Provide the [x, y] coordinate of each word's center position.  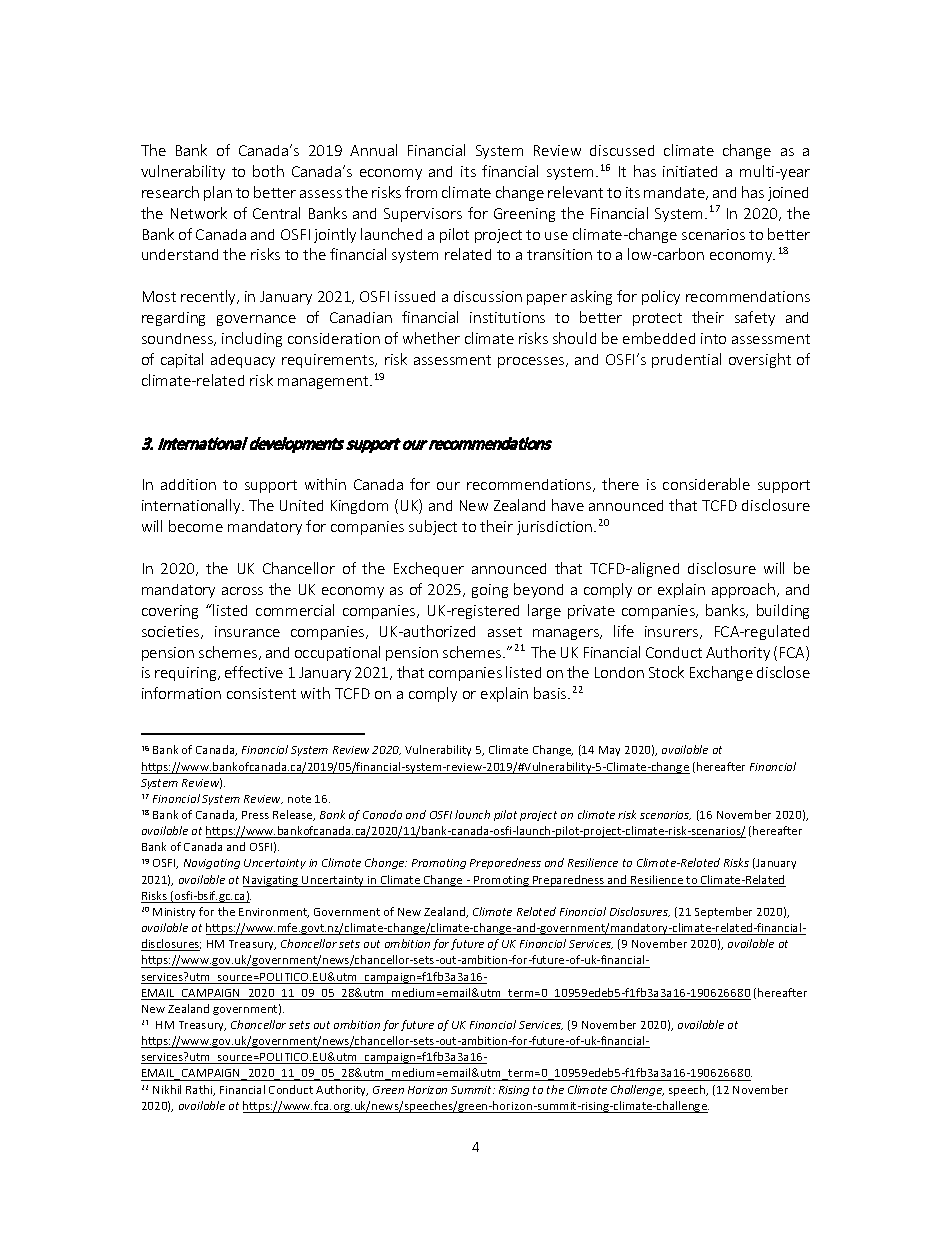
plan [218, 193]
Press [255, 815]
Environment [274, 913]
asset [505, 632]
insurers [673, 632]
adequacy [243, 361]
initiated [690, 171]
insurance [247, 631]
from [421, 192]
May [609, 751]
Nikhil [167, 1089]
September [723, 912]
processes [532, 362]
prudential [686, 360]
